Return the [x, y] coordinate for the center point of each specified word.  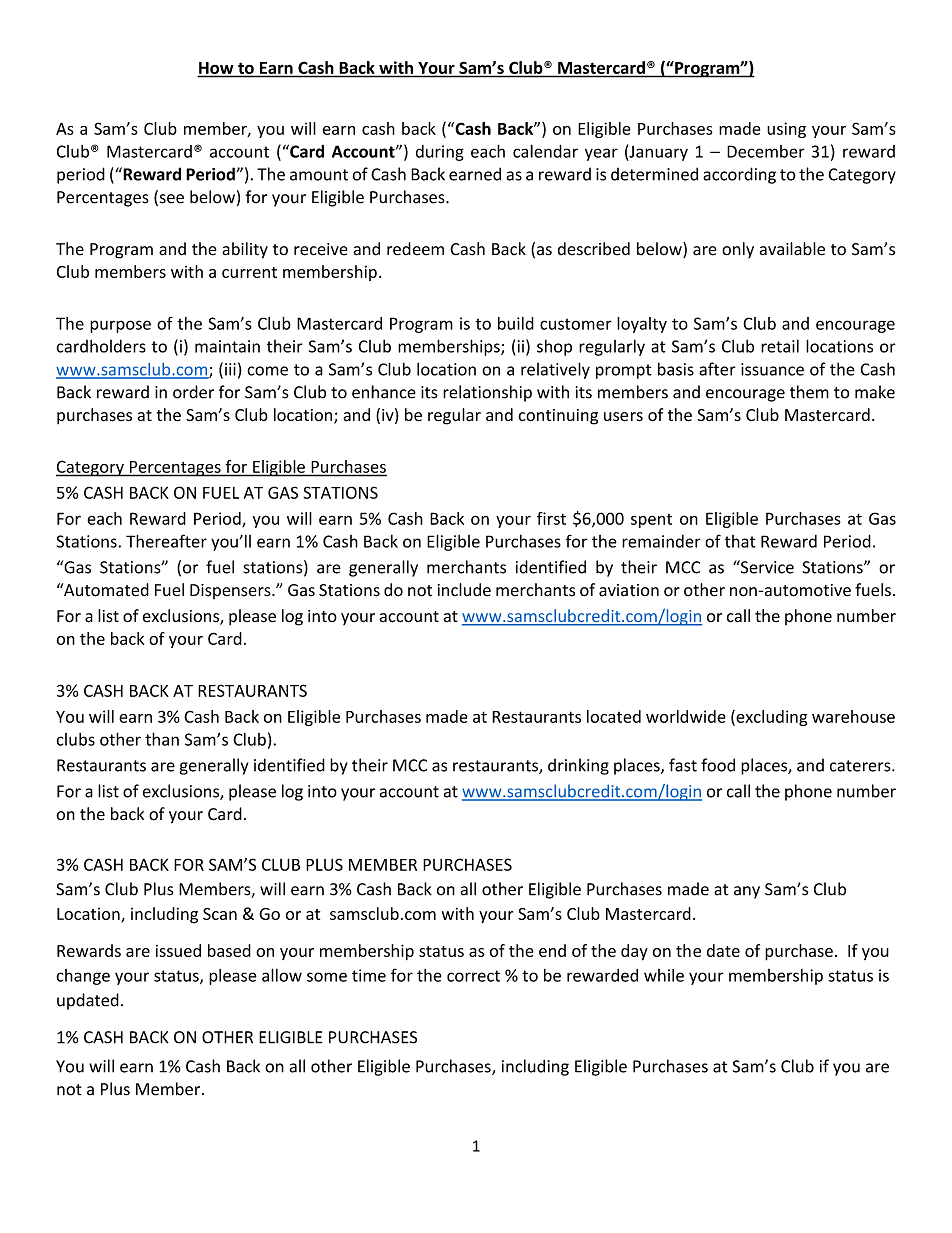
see [170, 200]
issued [178, 950]
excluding [770, 718]
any [747, 892]
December [766, 151]
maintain [227, 346]
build [516, 323]
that [740, 541]
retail [780, 346]
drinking [578, 766]
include [464, 590]
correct [473, 976]
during [440, 153]
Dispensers [231, 591]
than [162, 739]
